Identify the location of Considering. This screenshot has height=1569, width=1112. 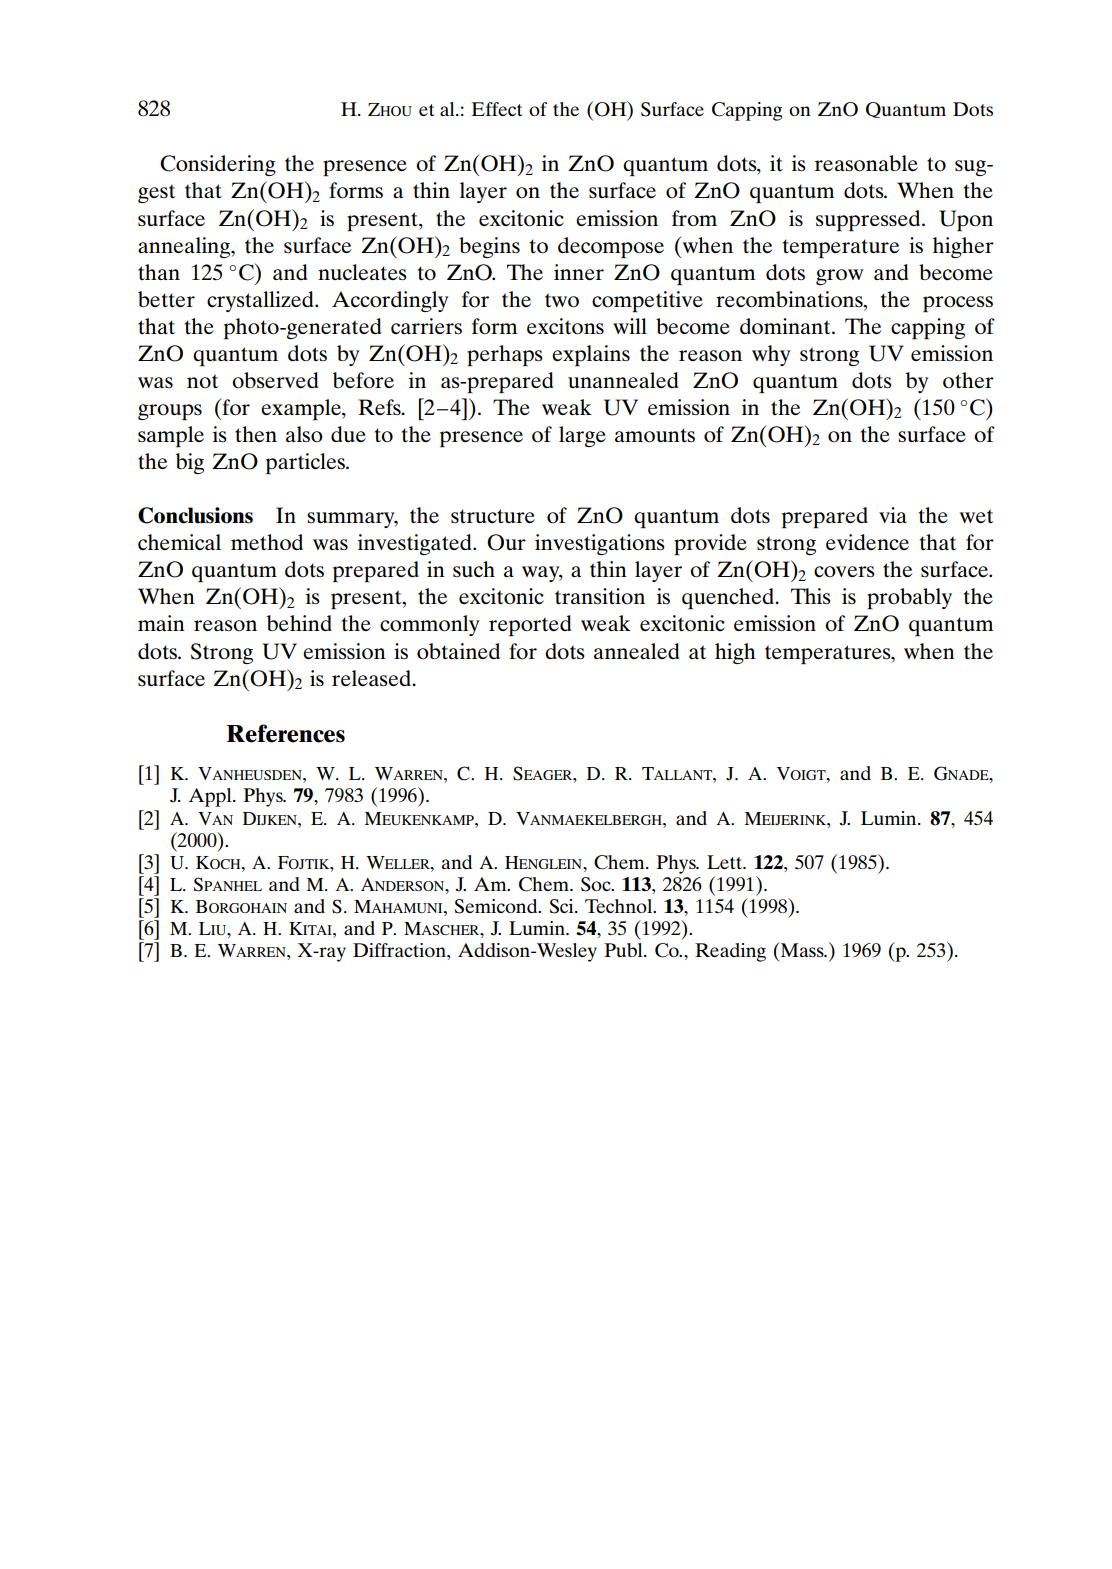
(218, 165).
